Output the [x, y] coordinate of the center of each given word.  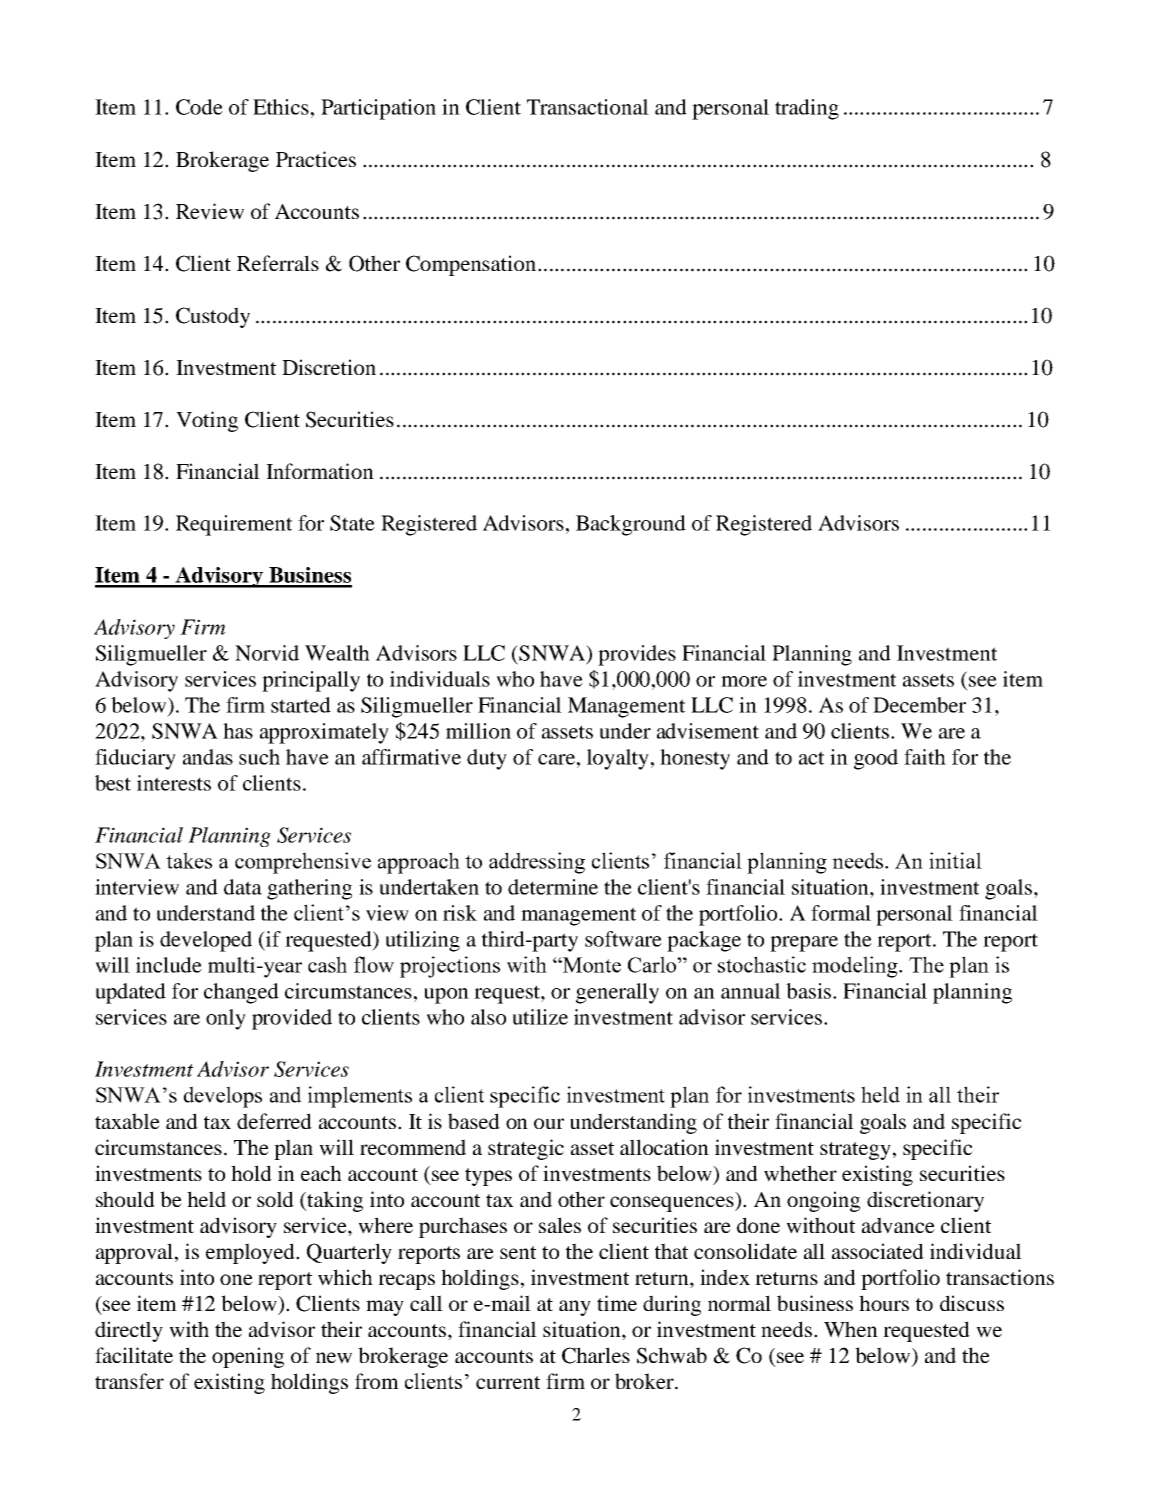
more [744, 681]
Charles [596, 1355]
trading [807, 109]
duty [487, 759]
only [226, 1019]
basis [810, 991]
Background [631, 525]
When [851, 1329]
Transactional [588, 107]
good [876, 759]
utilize [540, 1017]
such [259, 757]
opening [248, 1357]
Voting [207, 421]
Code [199, 107]
